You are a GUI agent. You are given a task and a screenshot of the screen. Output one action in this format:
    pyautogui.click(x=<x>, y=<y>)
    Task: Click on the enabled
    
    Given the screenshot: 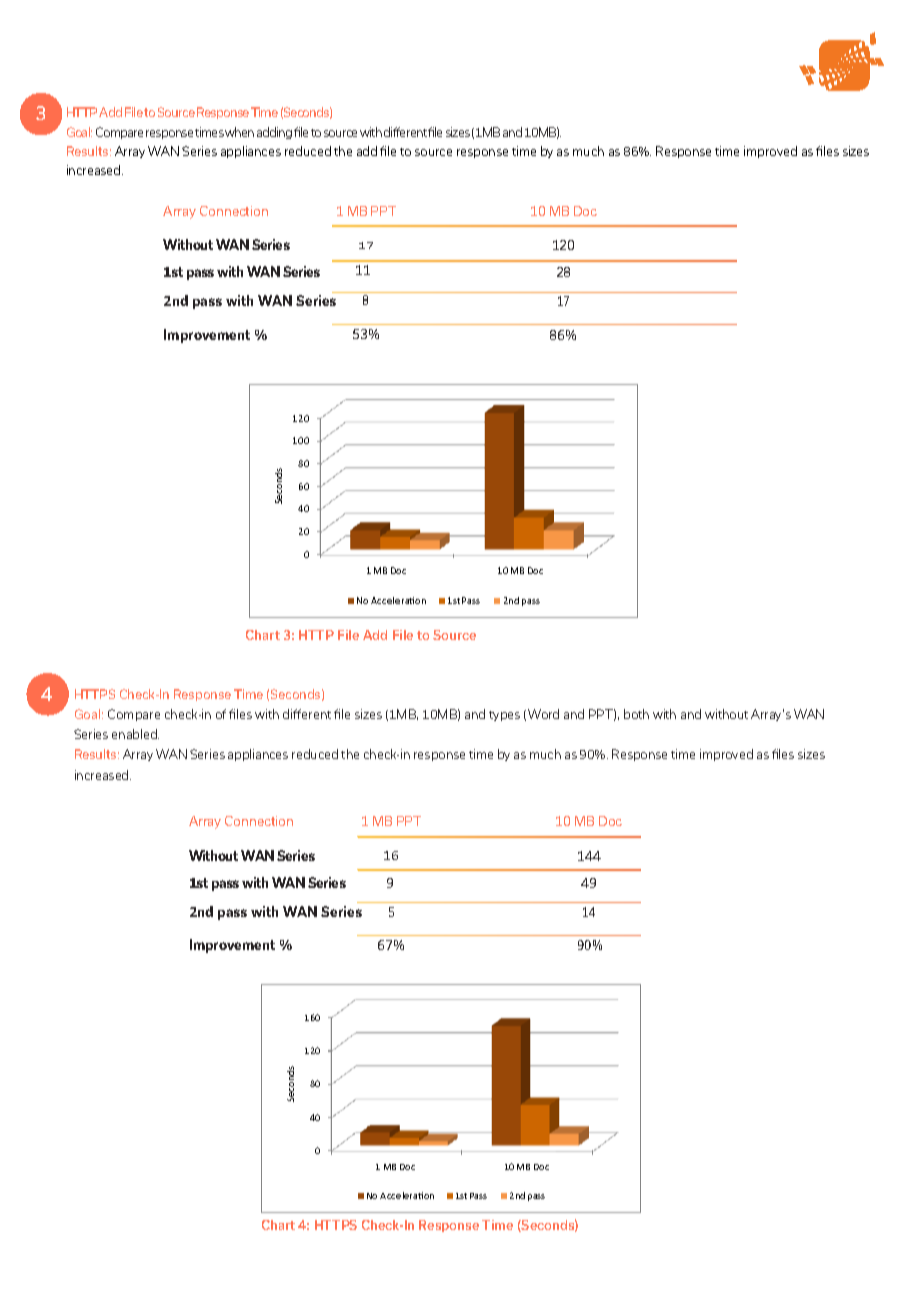 What is the action you would take?
    pyautogui.click(x=135, y=734)
